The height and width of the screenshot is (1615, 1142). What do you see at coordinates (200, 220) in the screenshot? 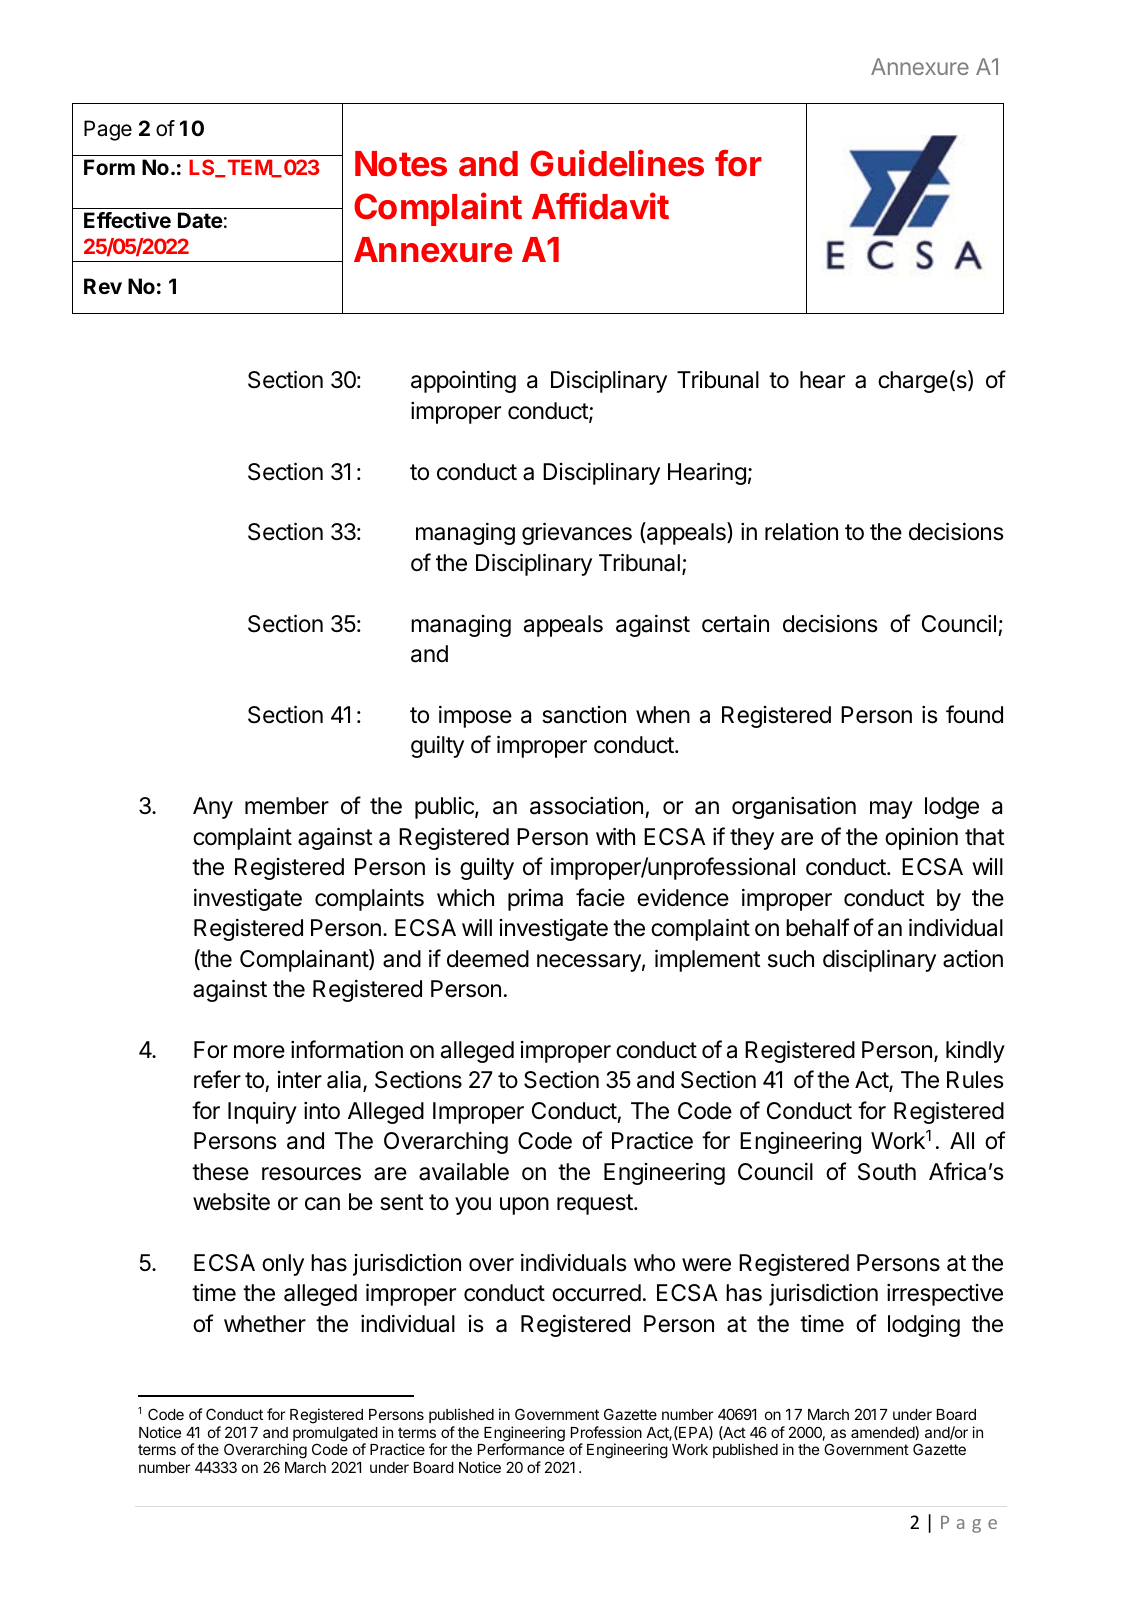
I see `Date` at bounding box center [200, 220].
